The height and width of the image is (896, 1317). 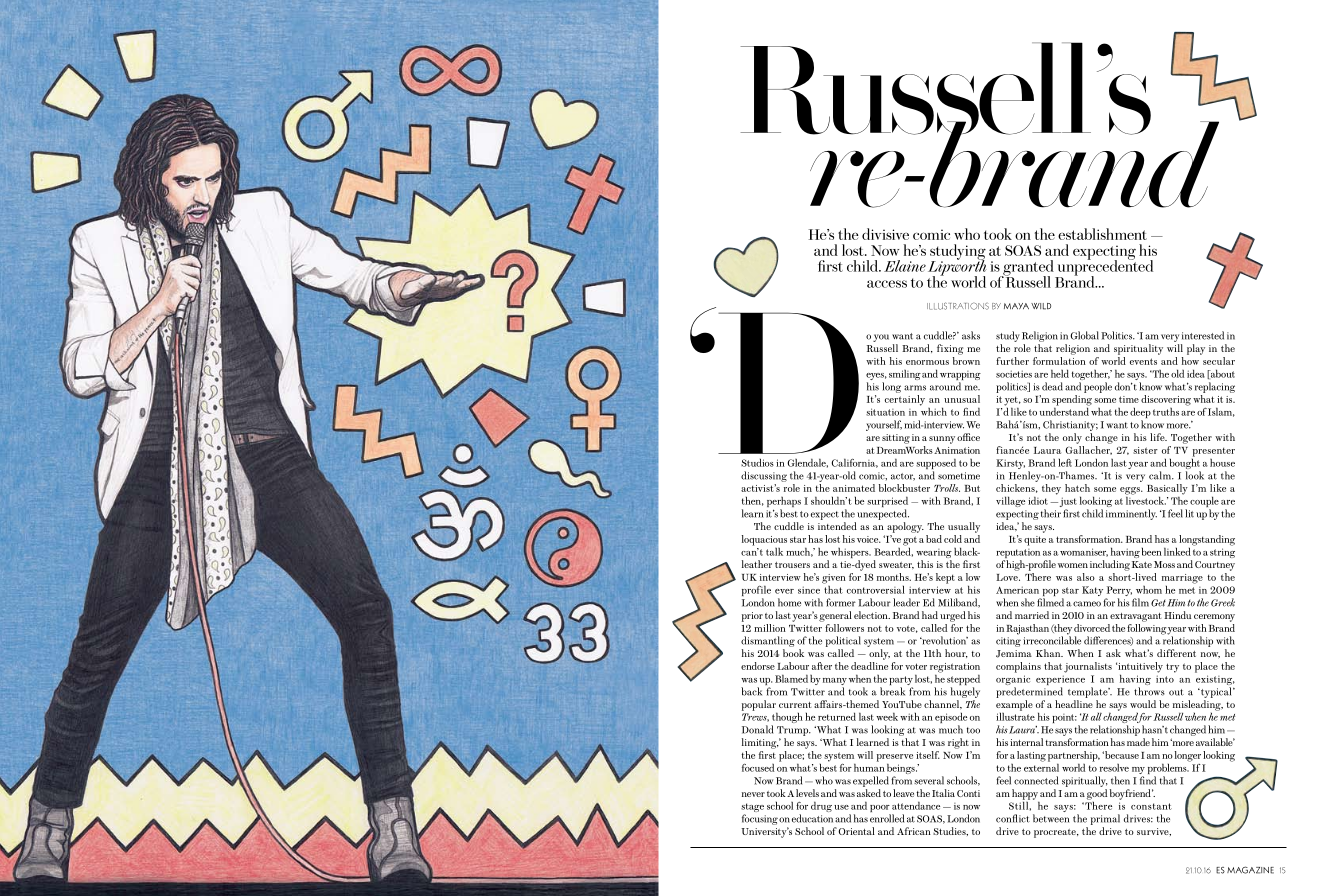 What do you see at coordinates (885, 234) in the image?
I see `divisive` at bounding box center [885, 234].
